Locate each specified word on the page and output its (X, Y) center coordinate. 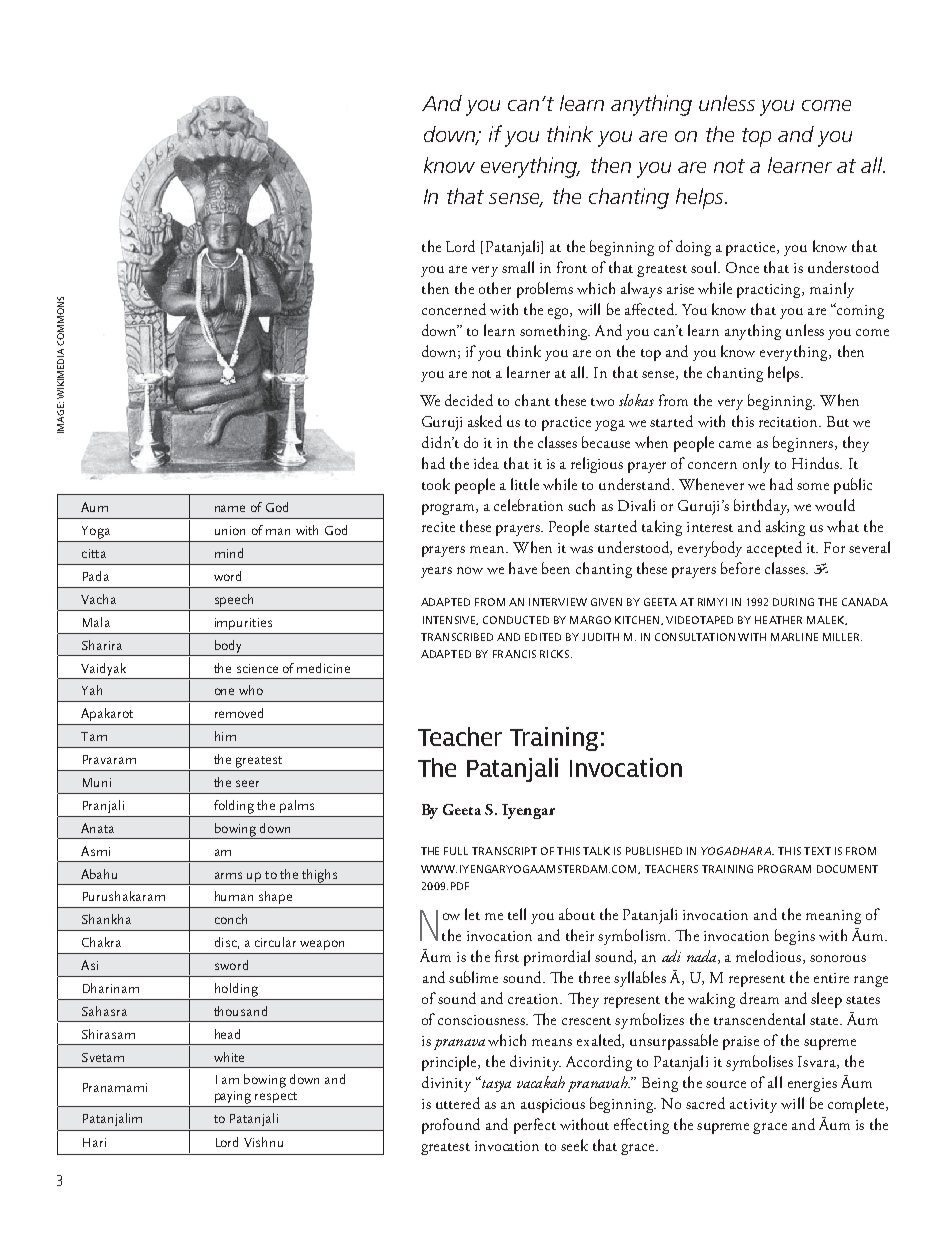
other (495, 288)
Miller (842, 637)
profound (451, 1126)
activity (753, 1106)
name (230, 508)
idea (486, 463)
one (224, 691)
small (518, 267)
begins (795, 937)
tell (517, 914)
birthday (761, 507)
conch (231, 919)
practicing (770, 291)
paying (233, 1097)
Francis (514, 654)
